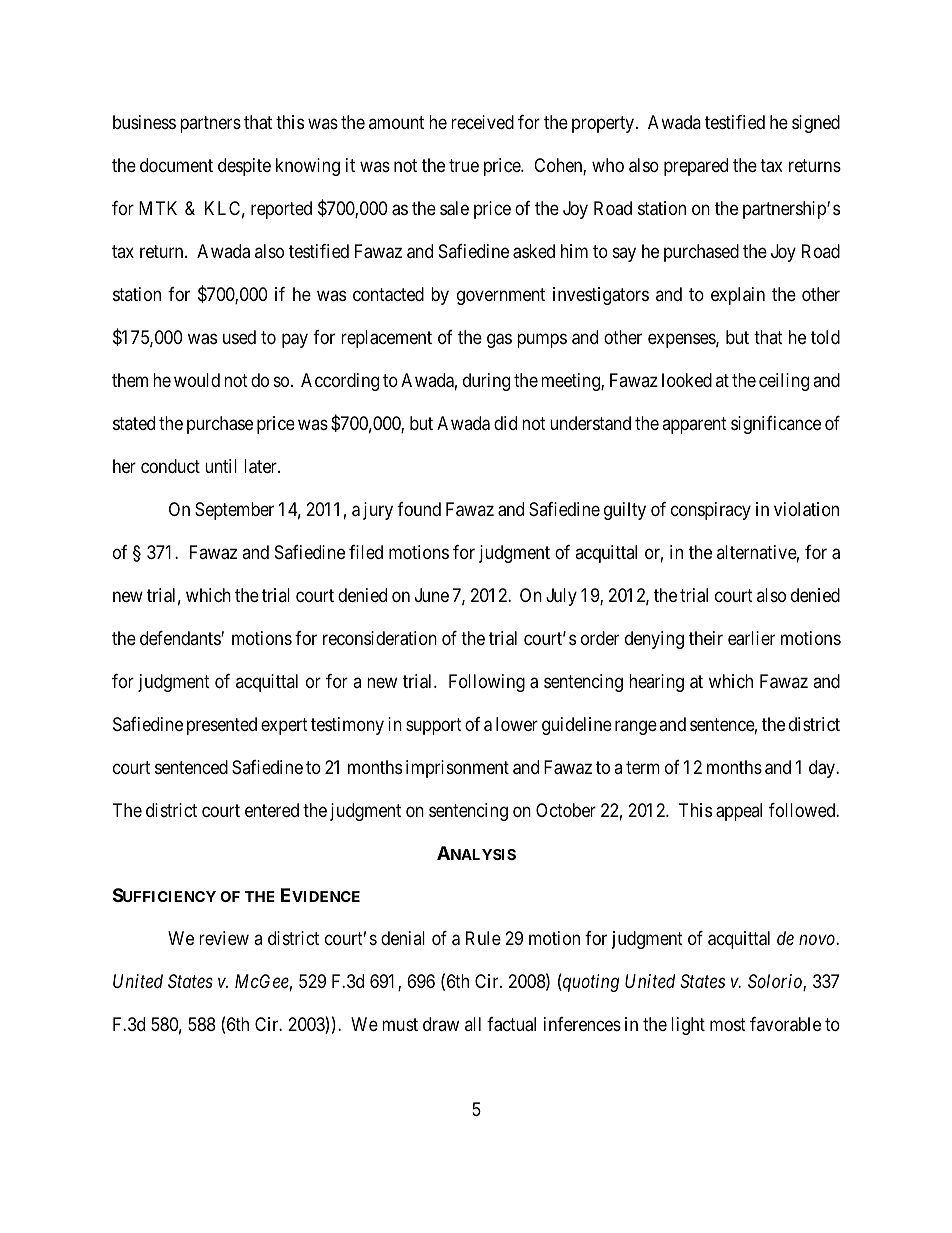  I want to click on earlier, so click(751, 638).
